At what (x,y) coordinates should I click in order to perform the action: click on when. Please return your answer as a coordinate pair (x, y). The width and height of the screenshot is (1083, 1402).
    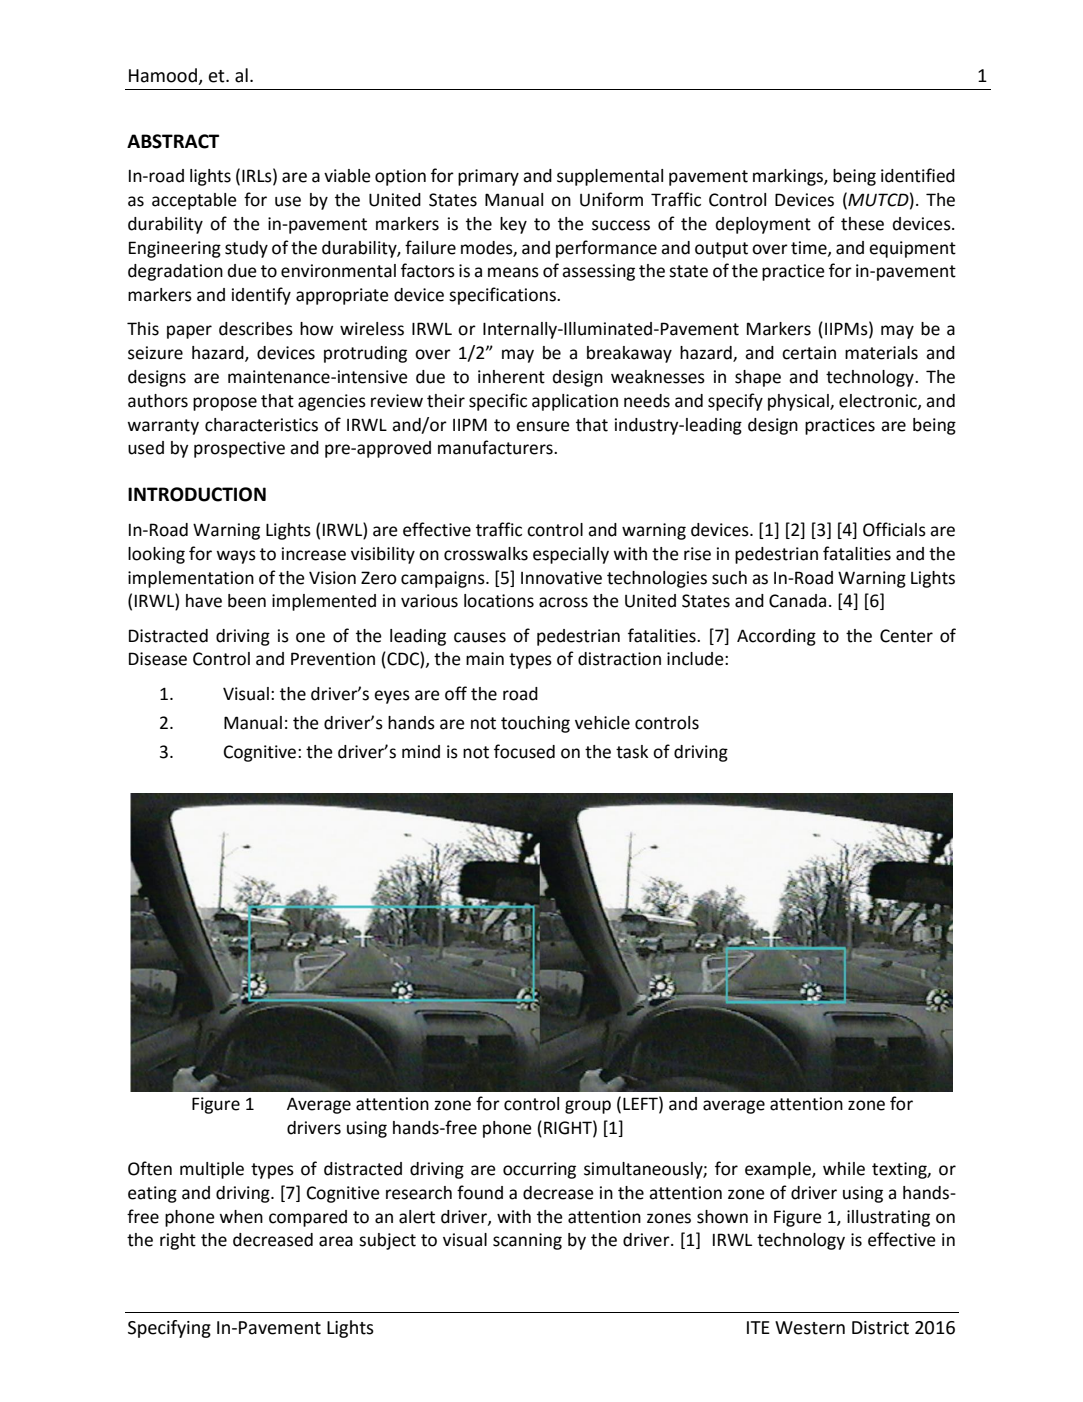
    Looking at the image, I should click on (241, 1217).
